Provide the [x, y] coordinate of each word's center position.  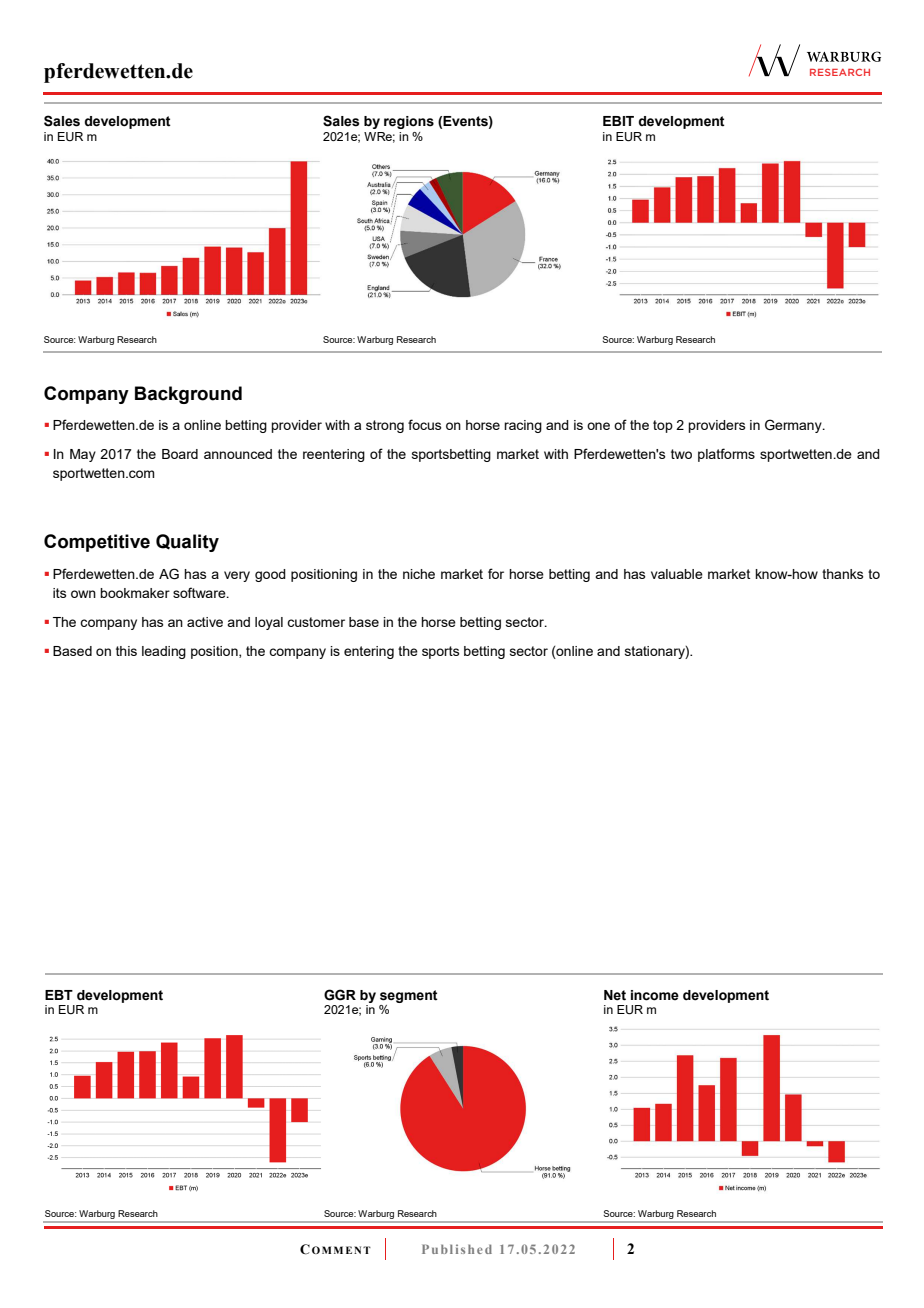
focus [424, 424]
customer [316, 622]
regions [409, 122]
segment [409, 996]
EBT [59, 995]
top [663, 426]
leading [164, 652]
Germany [794, 426]
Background [188, 395]
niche [419, 574]
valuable [677, 574]
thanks [842, 574]
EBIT [618, 121]
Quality [187, 543]
